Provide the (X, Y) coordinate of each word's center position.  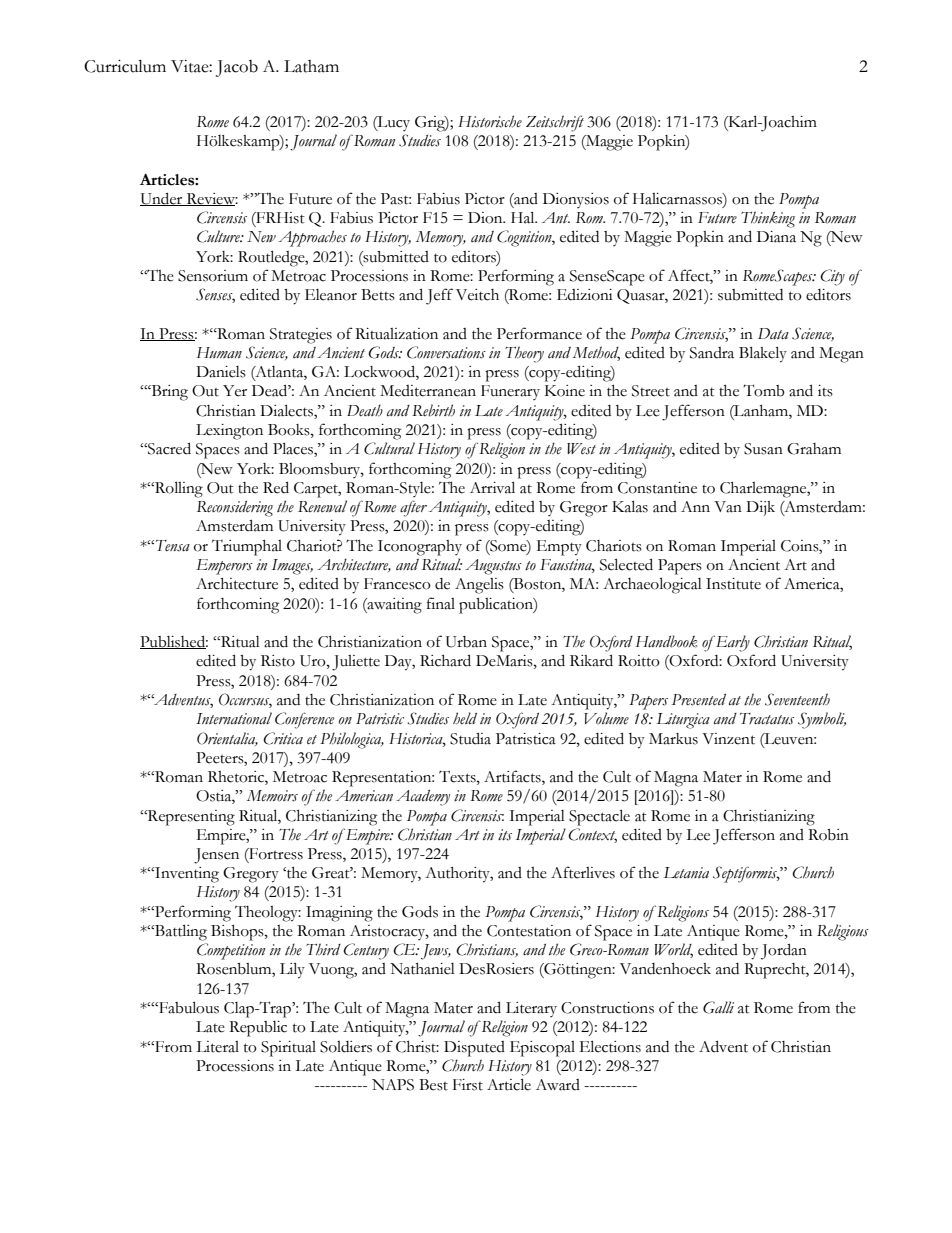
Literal (217, 1047)
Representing (190, 818)
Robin (828, 835)
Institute (733, 584)
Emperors (224, 567)
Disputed (474, 1049)
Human (219, 353)
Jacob (237, 68)
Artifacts (513, 777)
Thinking (768, 219)
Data (773, 334)
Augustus (493, 567)
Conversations (446, 352)
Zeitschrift (555, 123)
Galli (718, 1007)
